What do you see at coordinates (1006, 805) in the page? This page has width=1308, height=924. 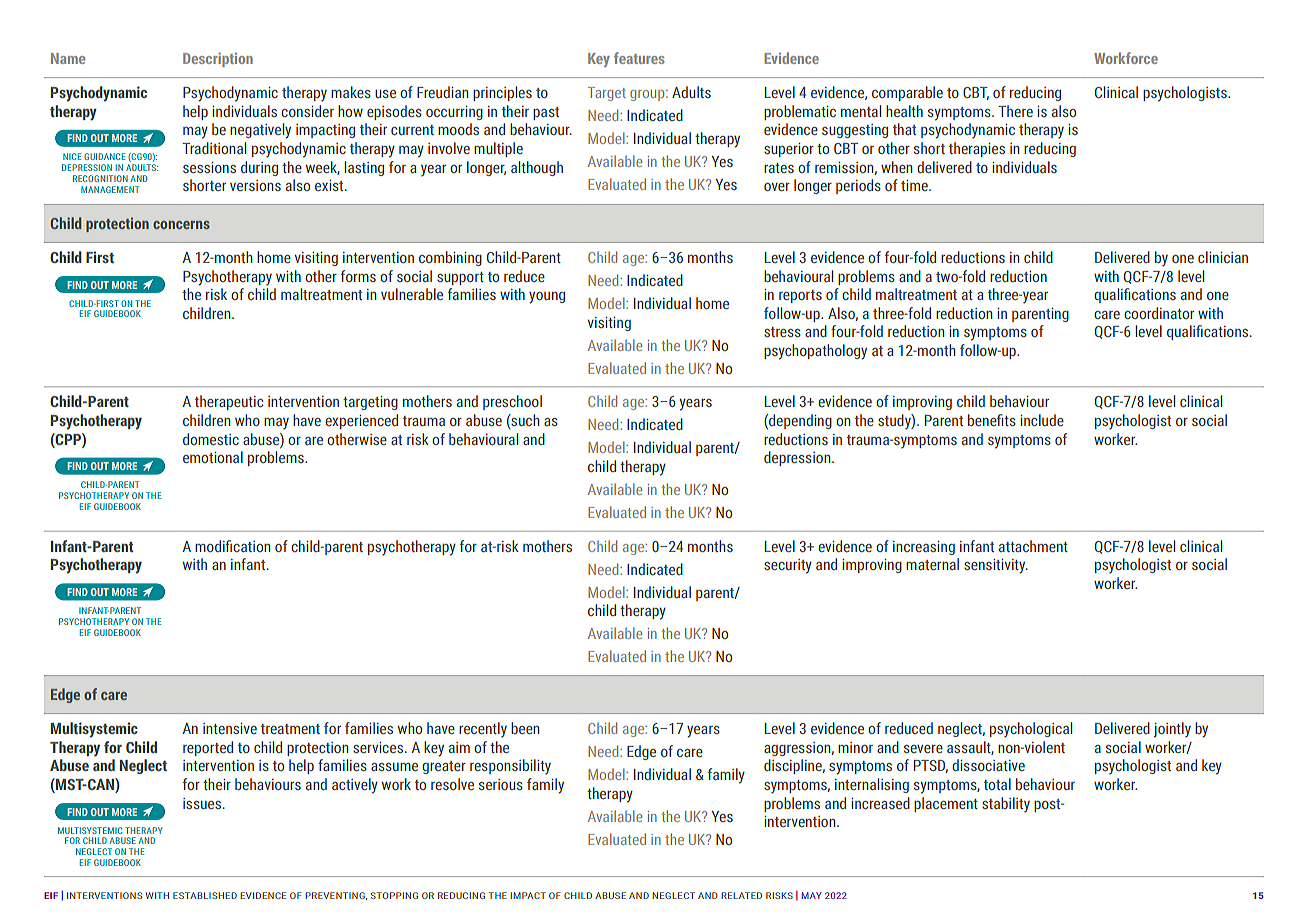 I see `stability` at bounding box center [1006, 805].
